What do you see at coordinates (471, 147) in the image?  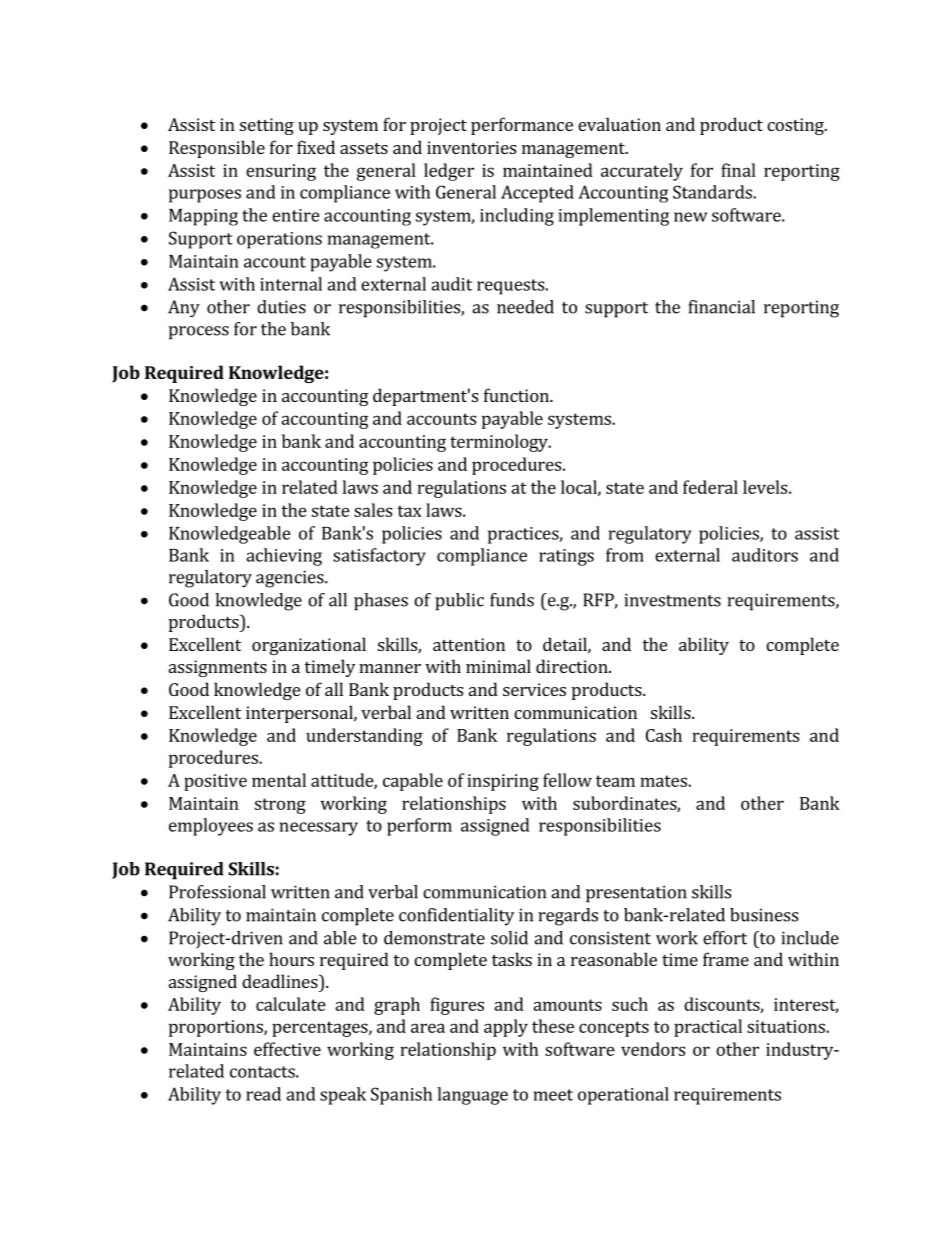 I see `inventories` at bounding box center [471, 147].
